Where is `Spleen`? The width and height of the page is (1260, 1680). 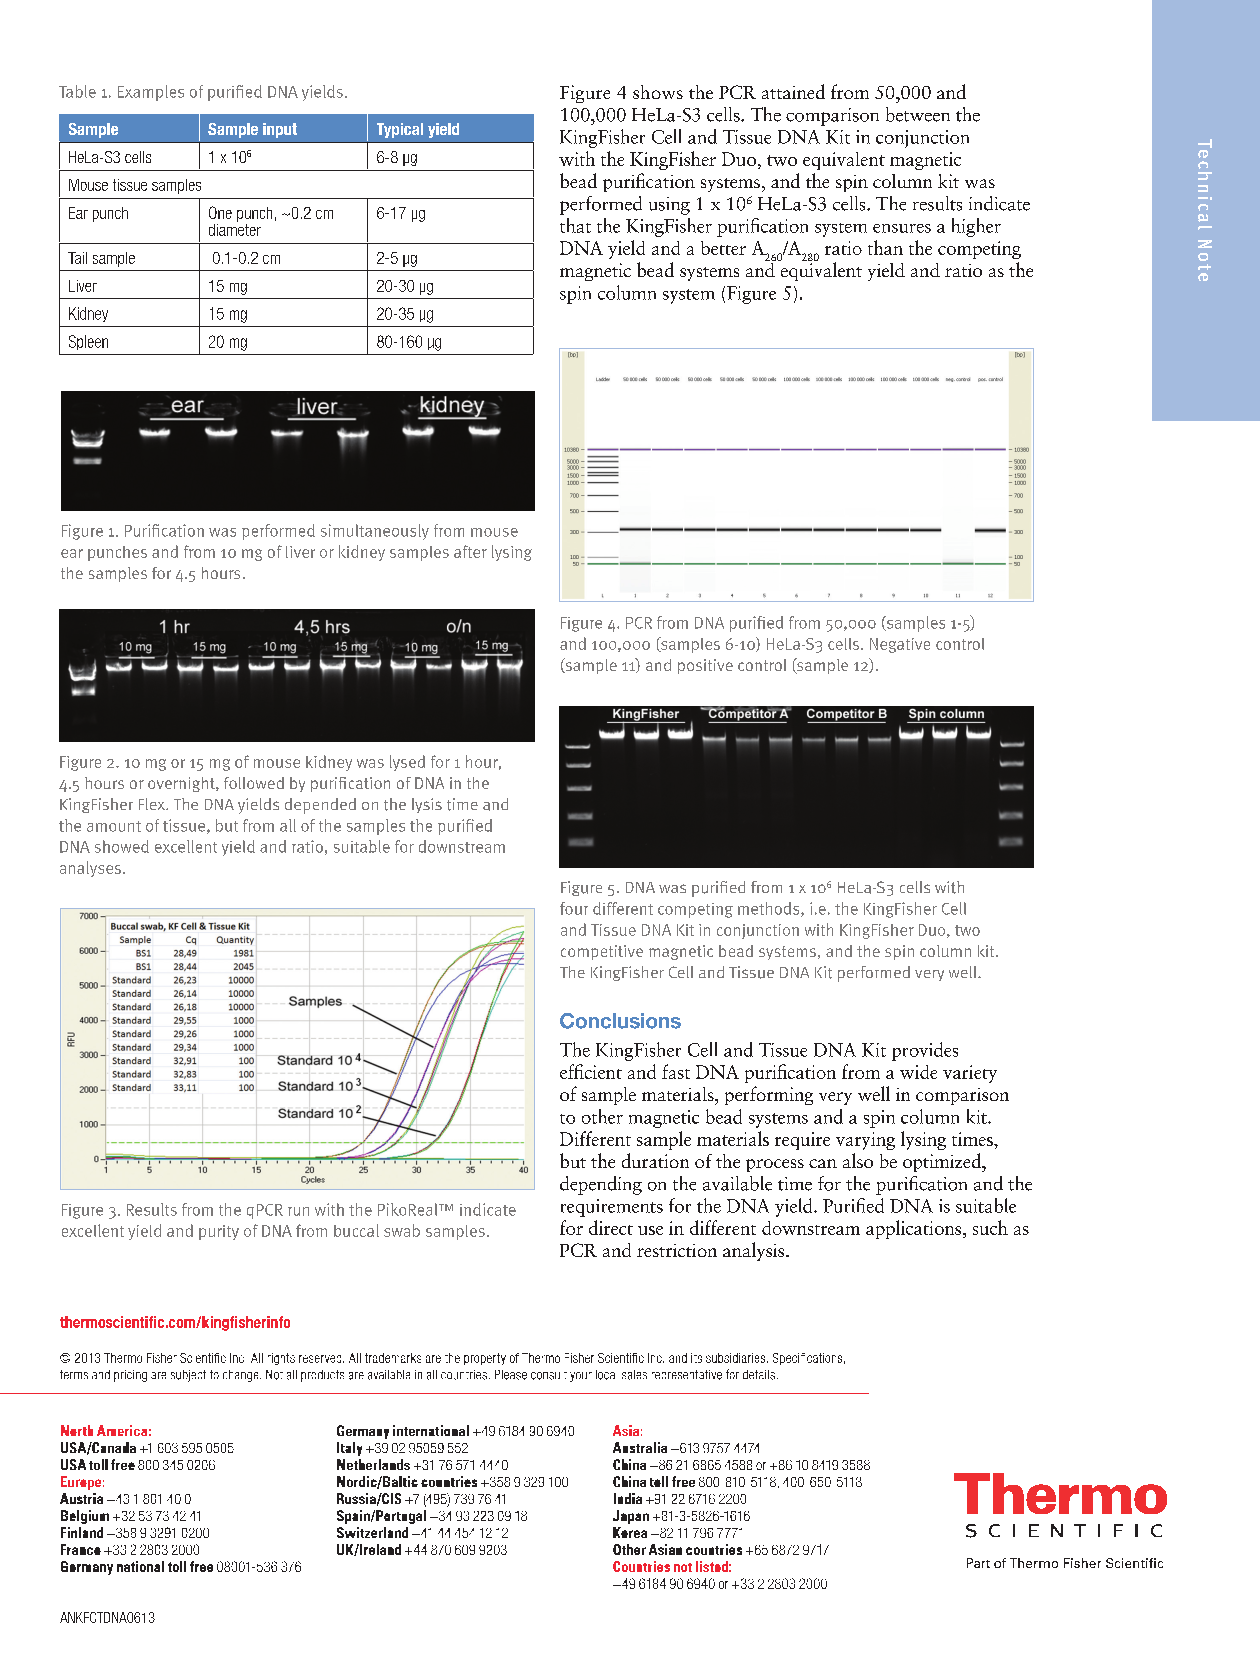 Spleen is located at coordinates (88, 342).
